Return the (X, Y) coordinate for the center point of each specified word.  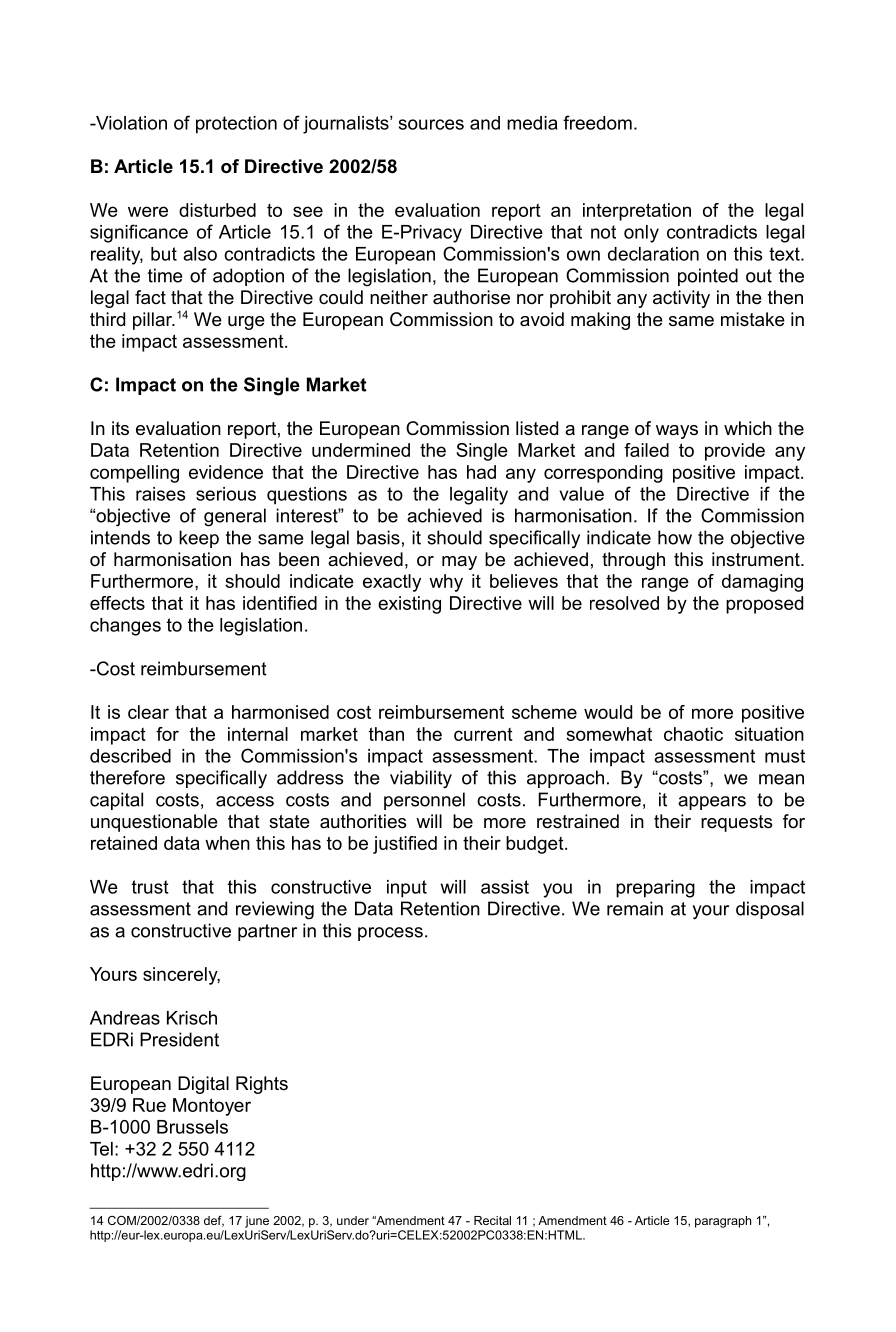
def (214, 1221)
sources (431, 124)
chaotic (693, 734)
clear (148, 712)
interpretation (637, 212)
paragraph (723, 1222)
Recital (492, 1220)
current (483, 734)
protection (236, 125)
